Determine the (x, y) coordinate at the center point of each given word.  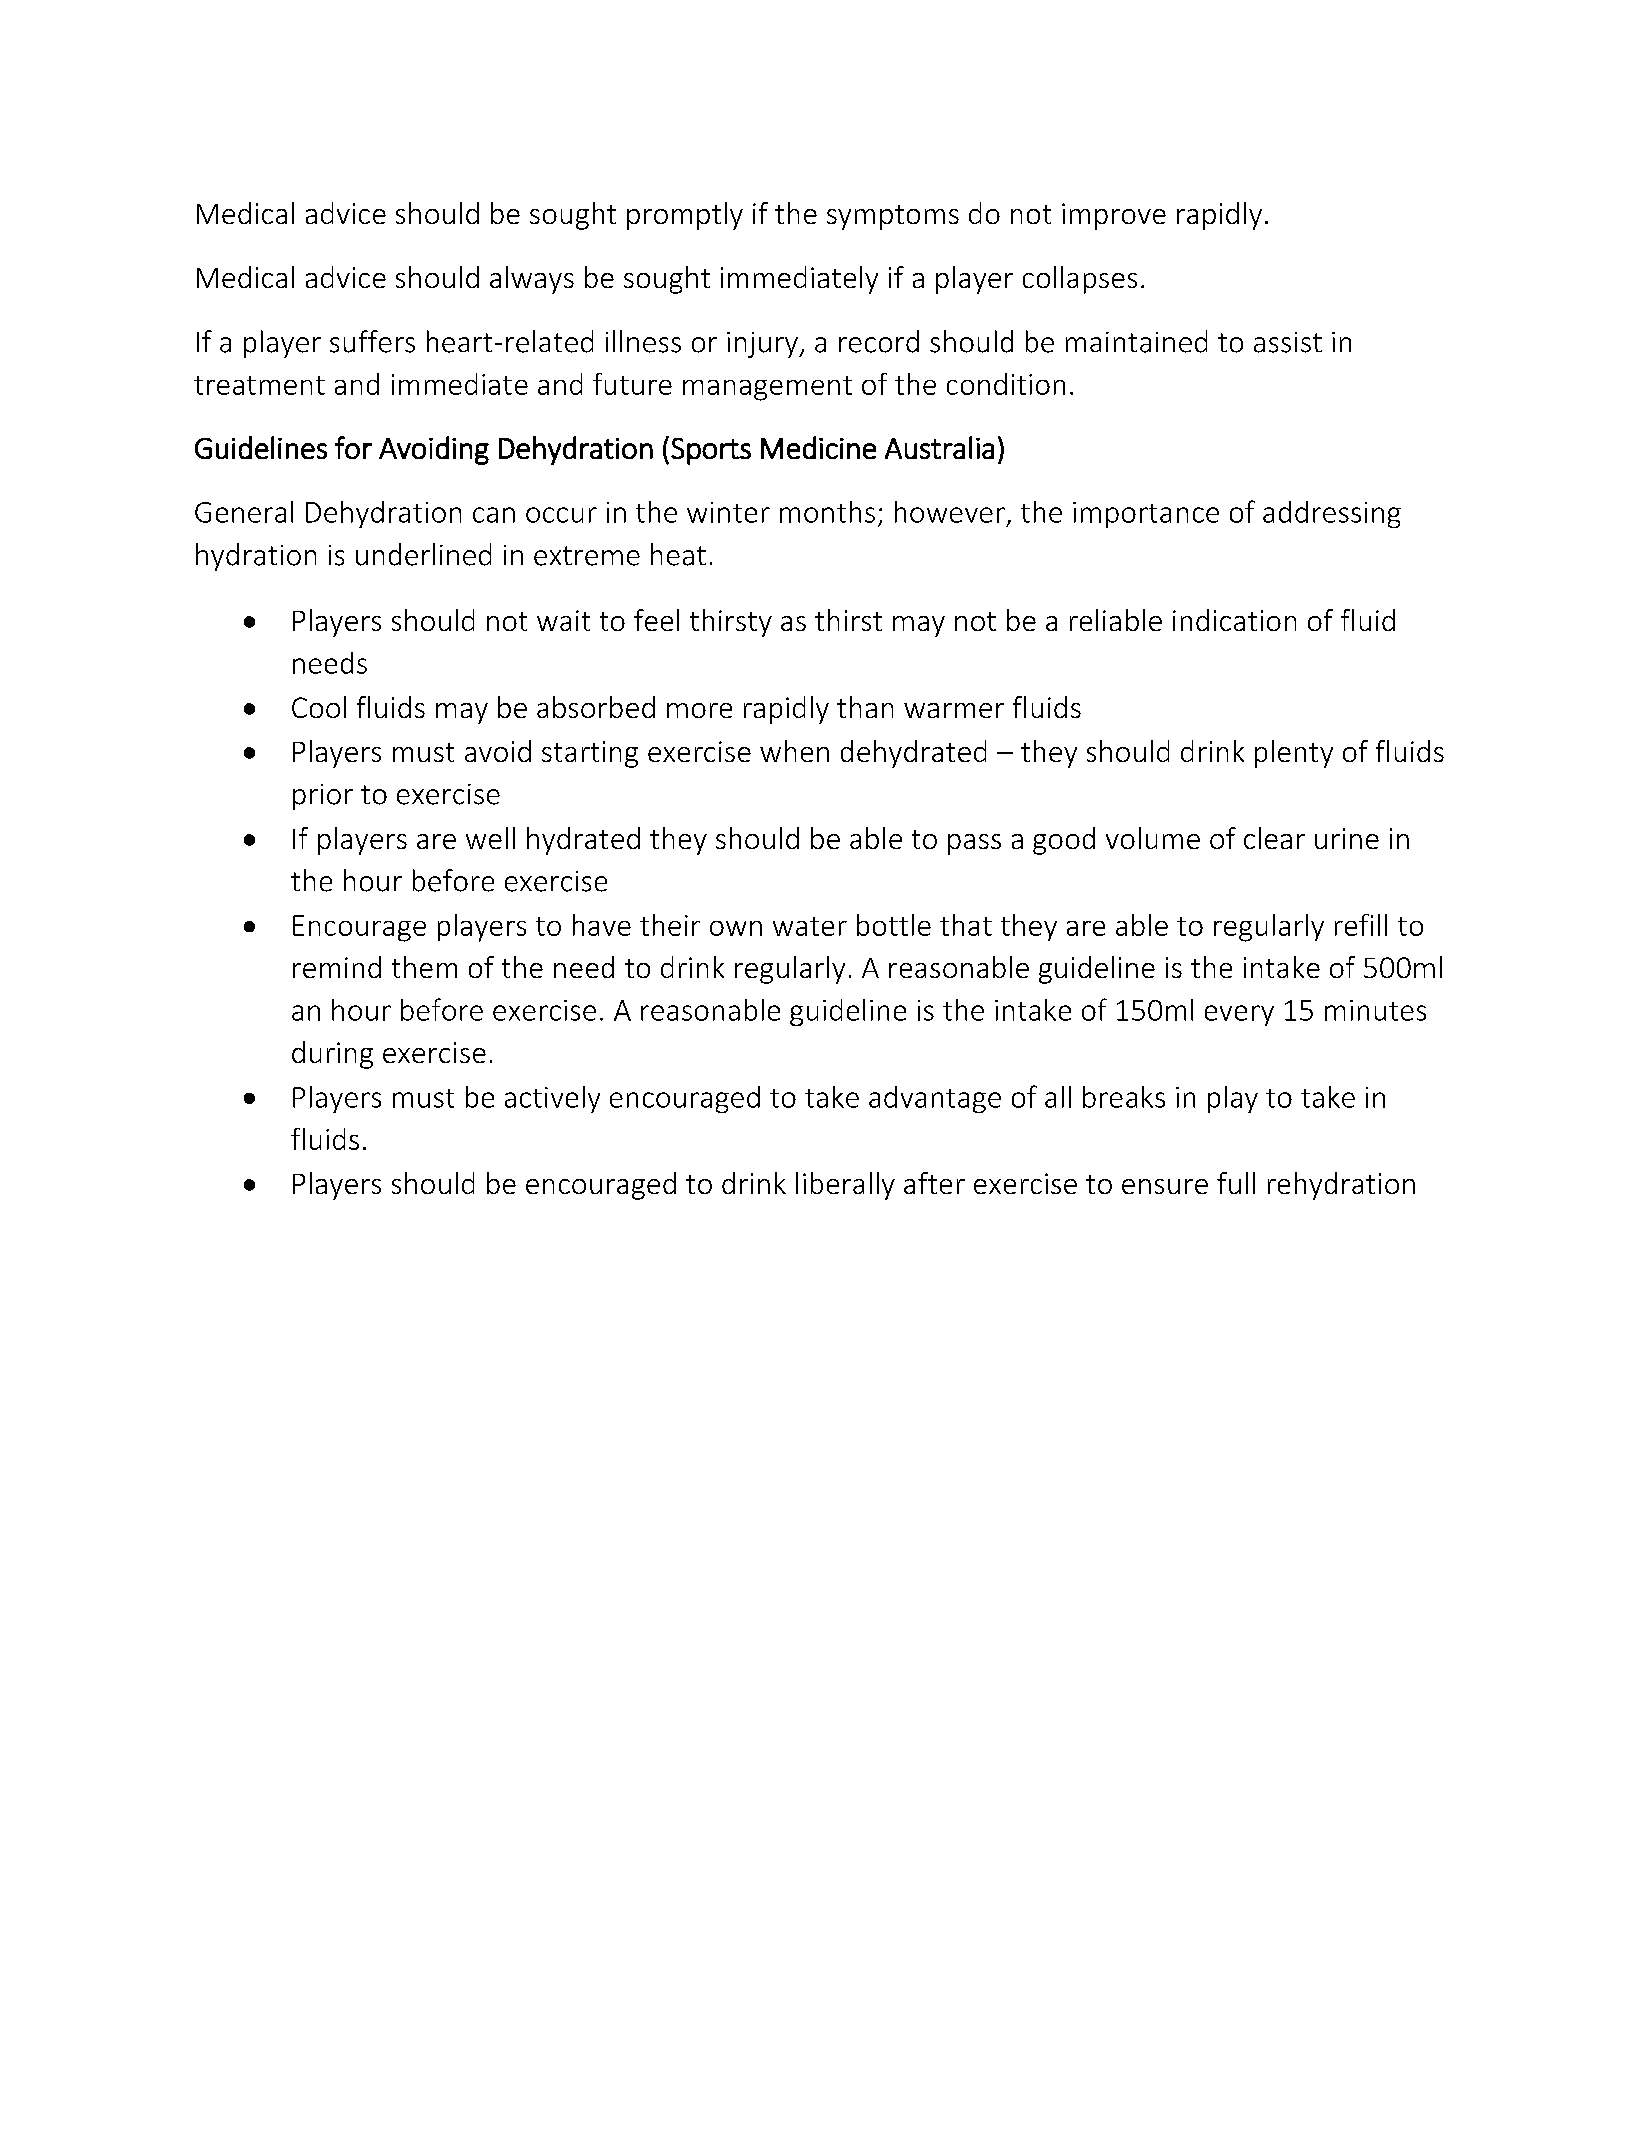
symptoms (893, 217)
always (532, 280)
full (1236, 1183)
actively (552, 1099)
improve (1114, 216)
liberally (845, 1186)
